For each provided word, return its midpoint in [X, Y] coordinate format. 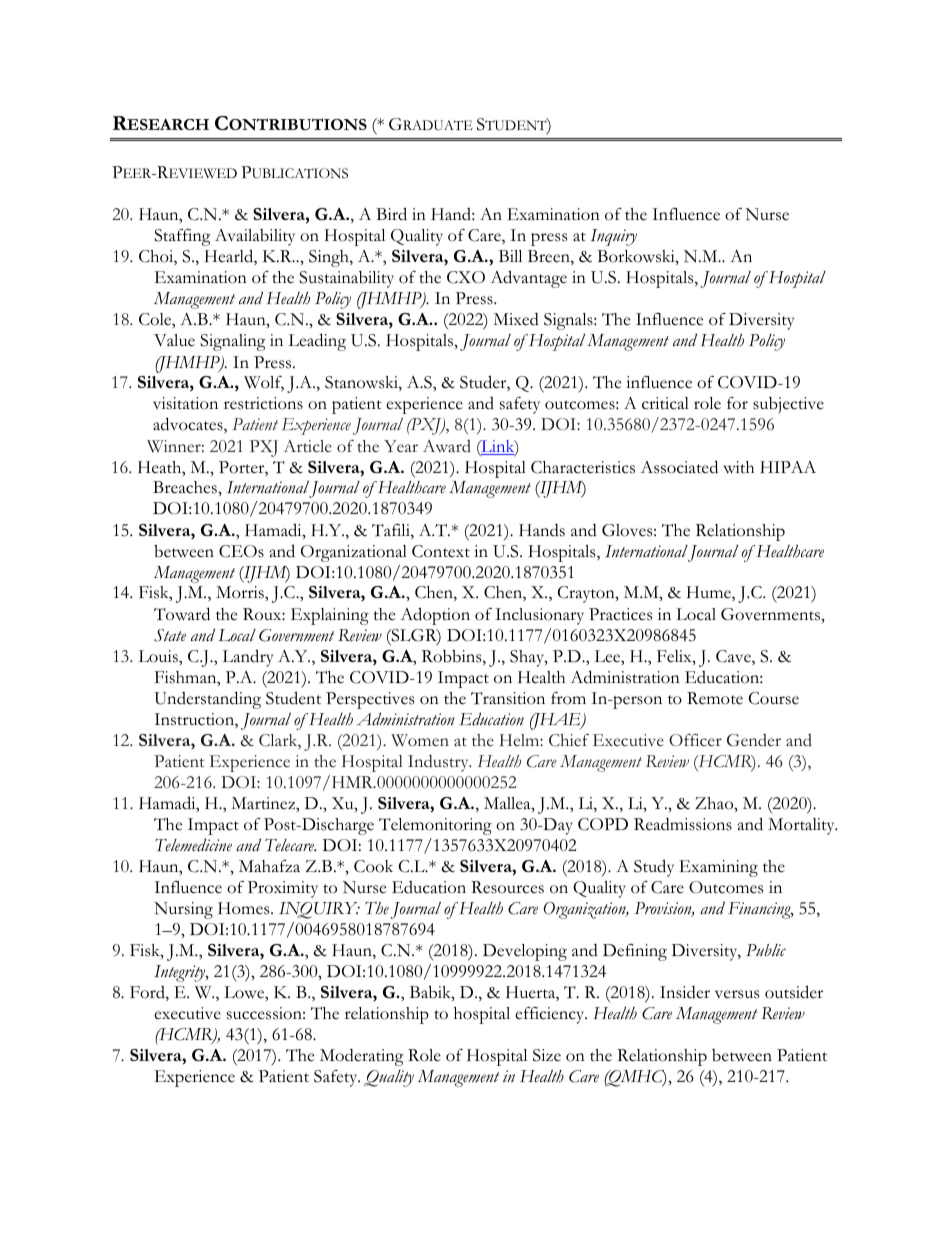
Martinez [264, 803]
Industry [439, 763]
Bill [510, 256]
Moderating [362, 1057]
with [738, 467]
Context [441, 551]
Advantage [528, 279]
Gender [754, 740]
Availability [255, 237]
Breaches [186, 487]
